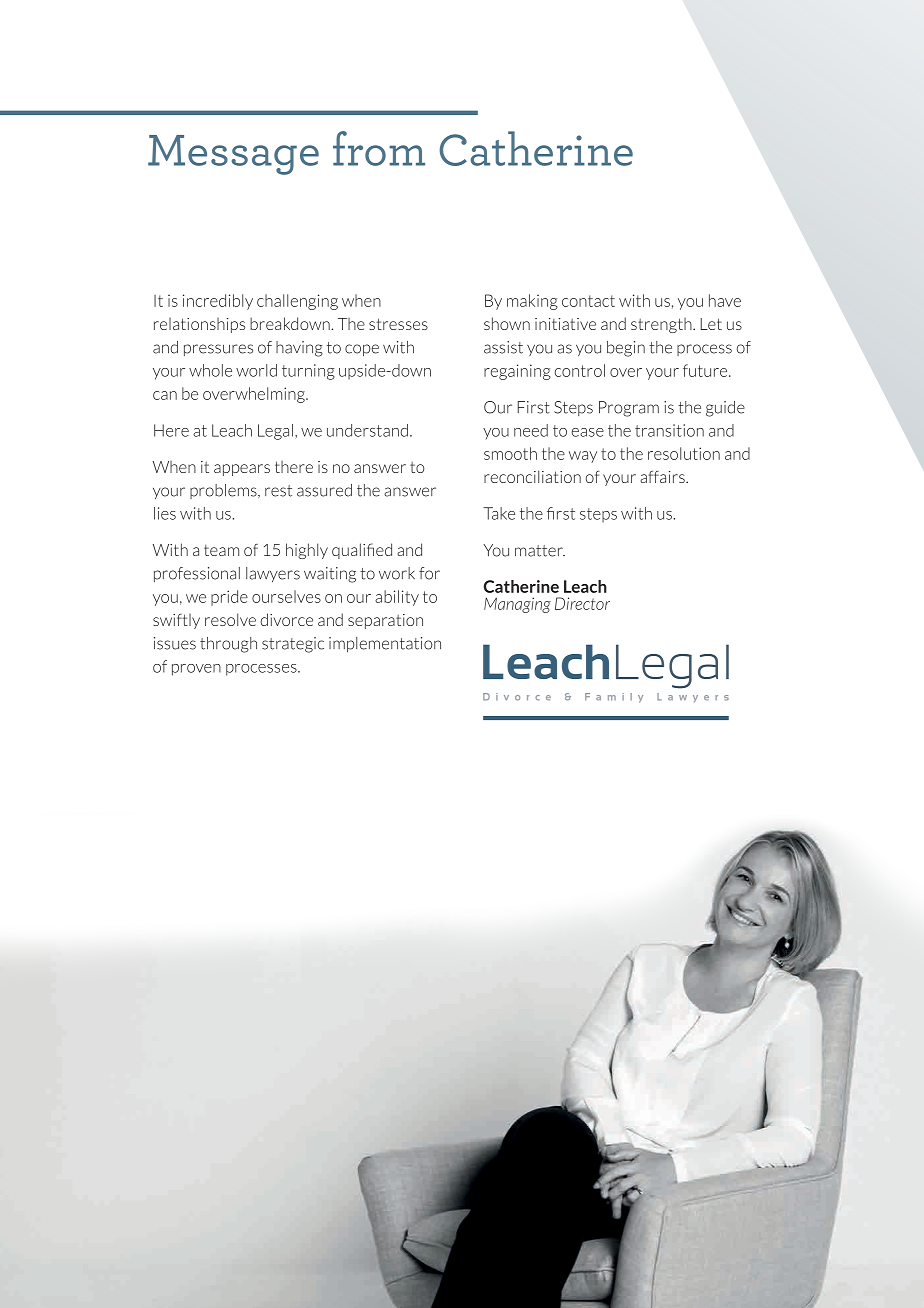 The width and height of the screenshot is (924, 1308). I want to click on from, so click(379, 148).
